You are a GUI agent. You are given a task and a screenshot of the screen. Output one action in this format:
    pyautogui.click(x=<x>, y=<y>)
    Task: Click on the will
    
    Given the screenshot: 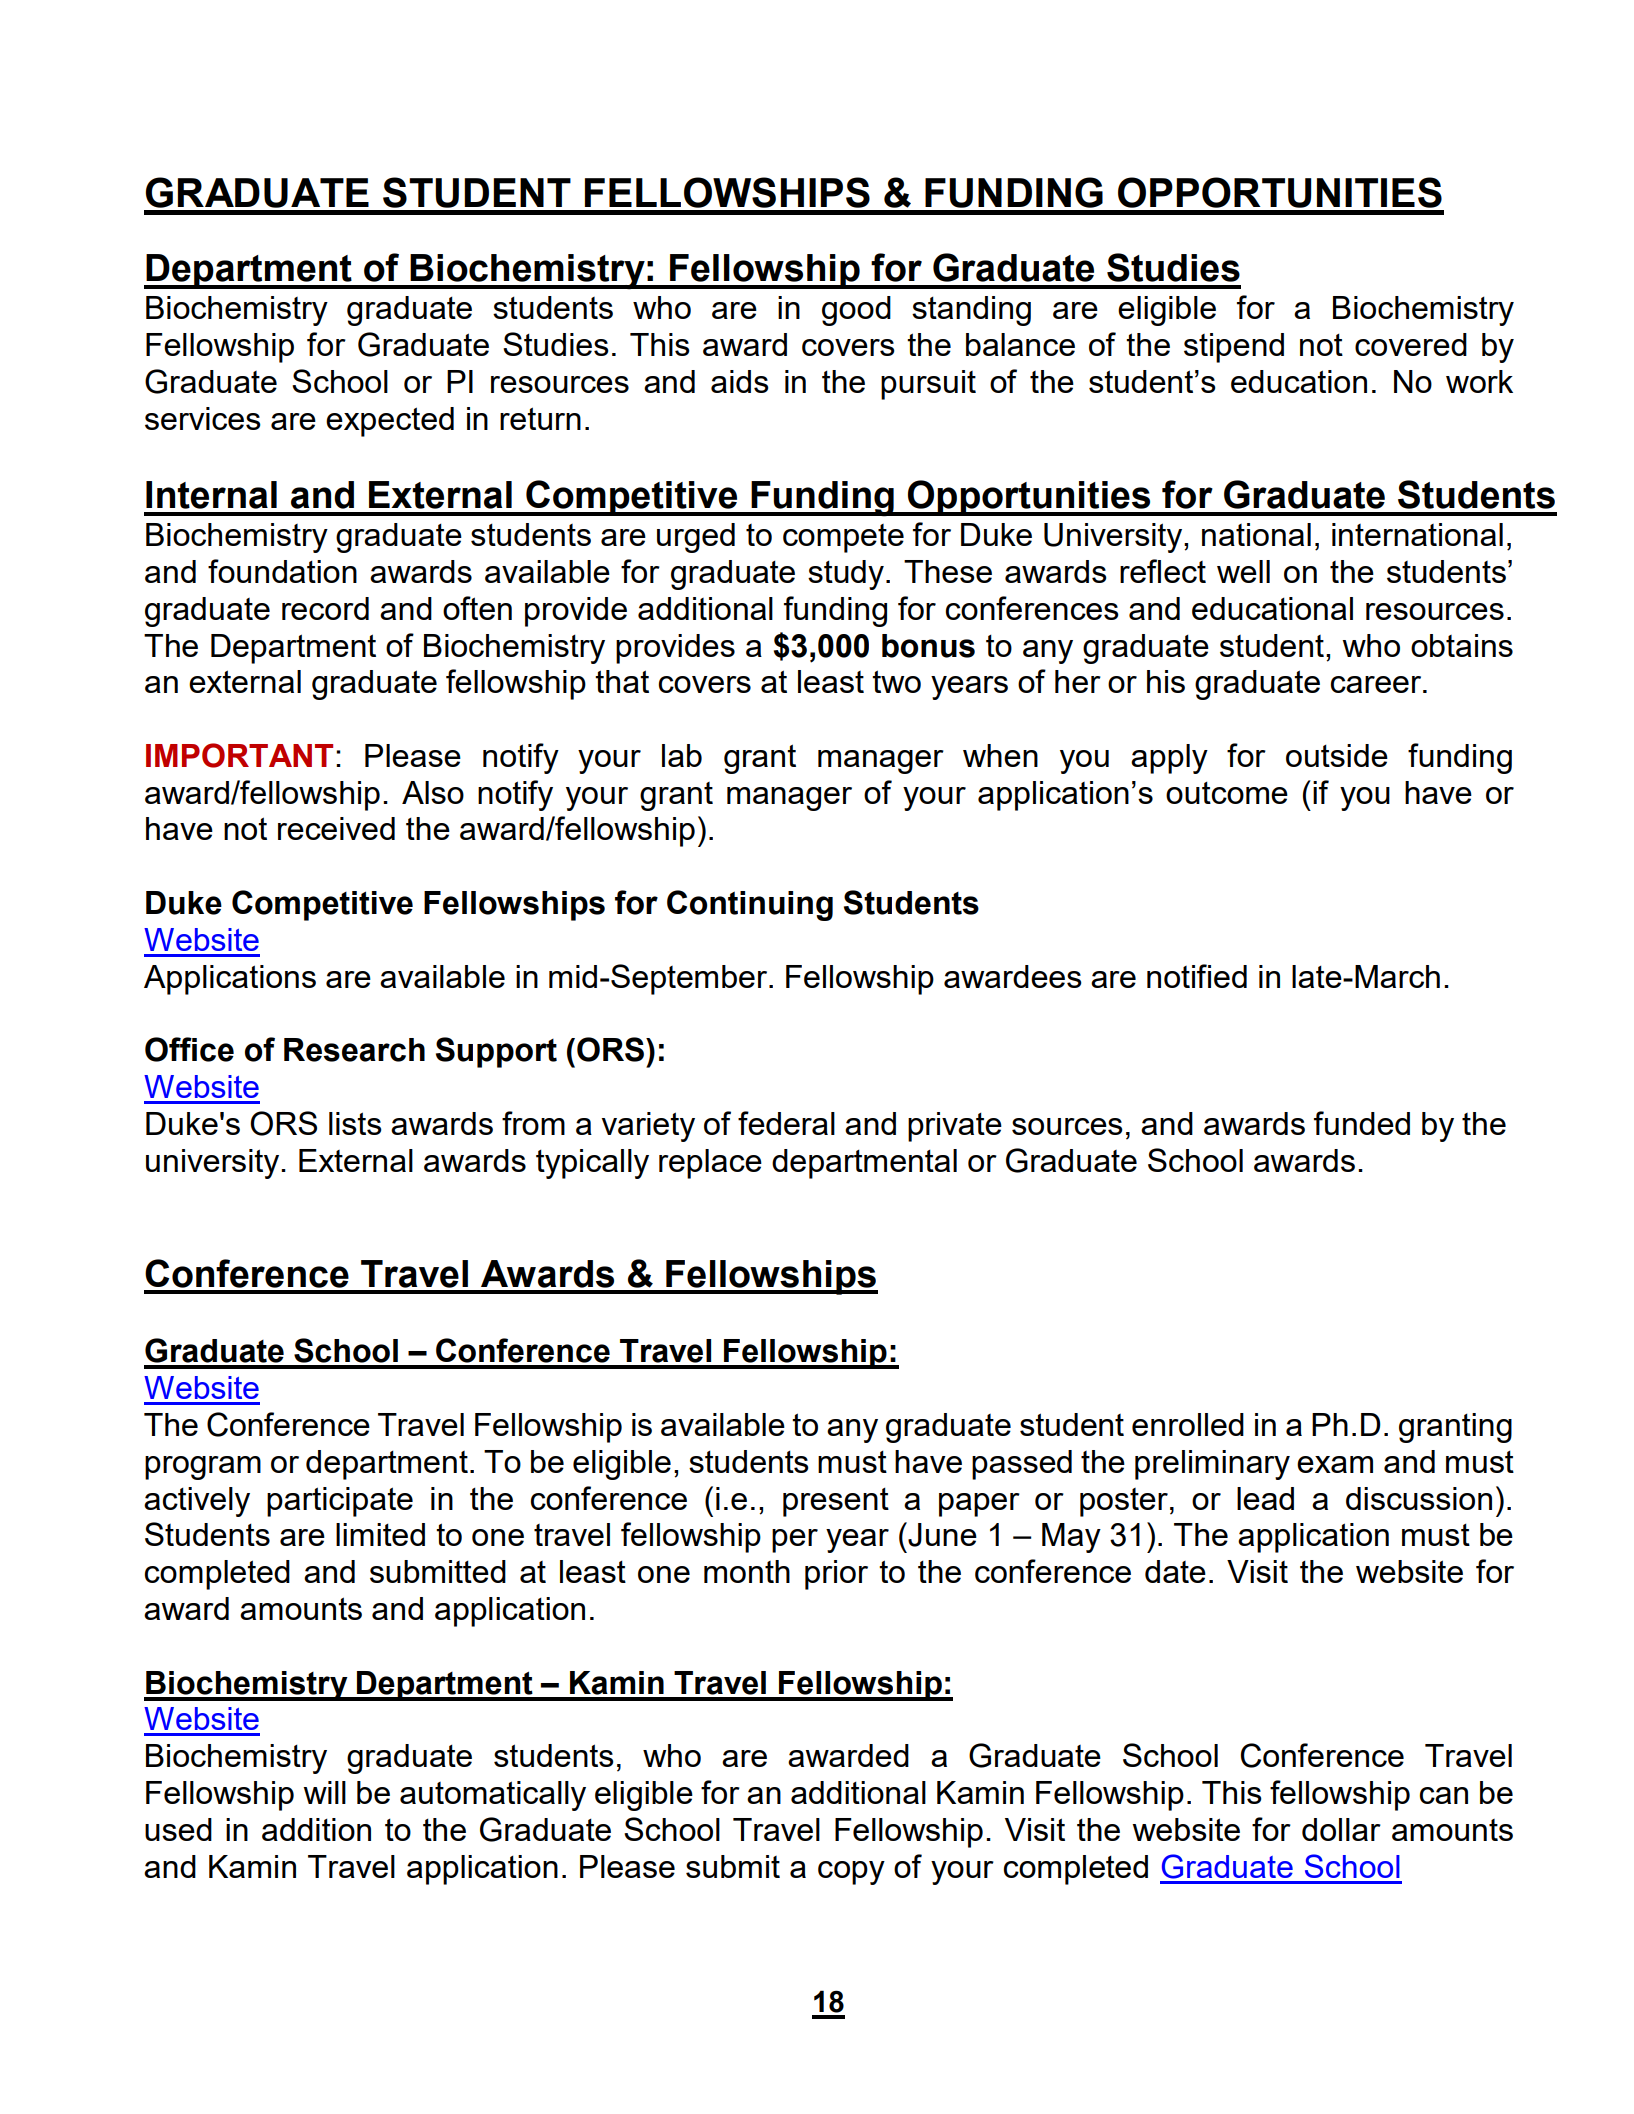 What is the action you would take?
    pyautogui.click(x=324, y=1792)
